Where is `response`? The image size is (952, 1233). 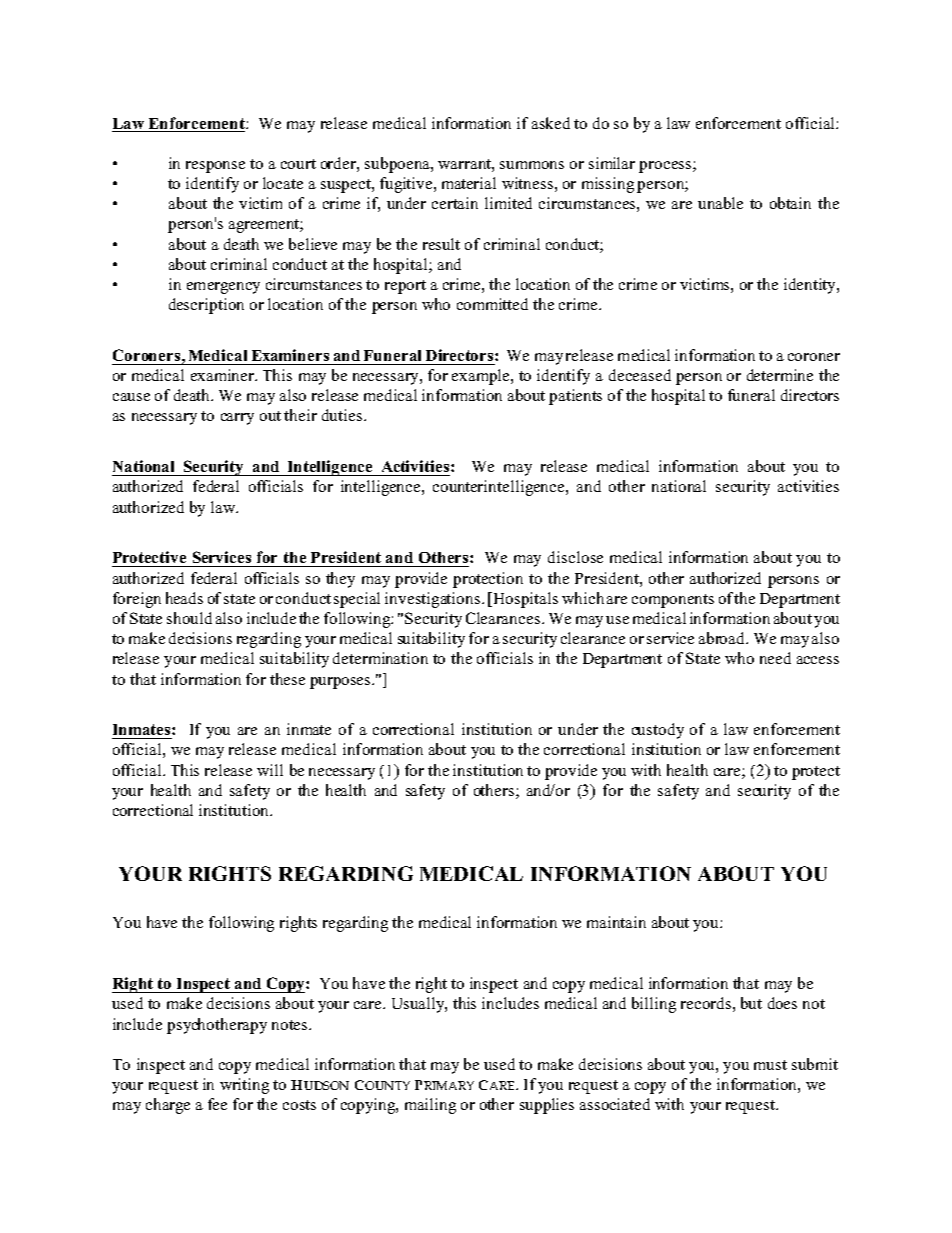 response is located at coordinates (215, 167).
